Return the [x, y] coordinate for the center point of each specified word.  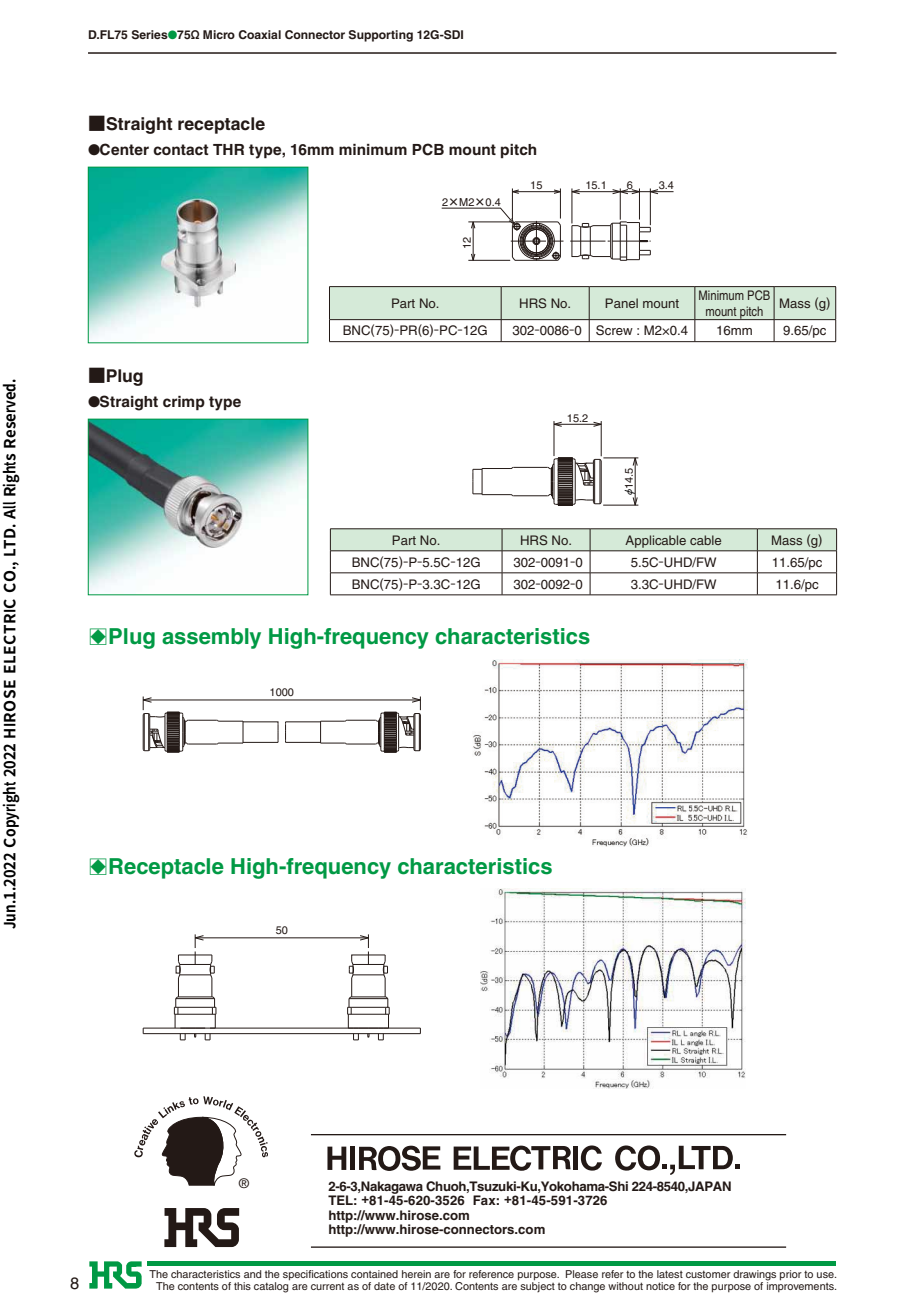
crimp [184, 403]
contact [181, 150]
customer [708, 1274]
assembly [211, 638]
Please [582, 1274]
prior [791, 1275]
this [242, 1286]
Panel [621, 303]
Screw [614, 330]
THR [228, 149]
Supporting [381, 36]
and [252, 1274]
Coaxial [259, 34]
